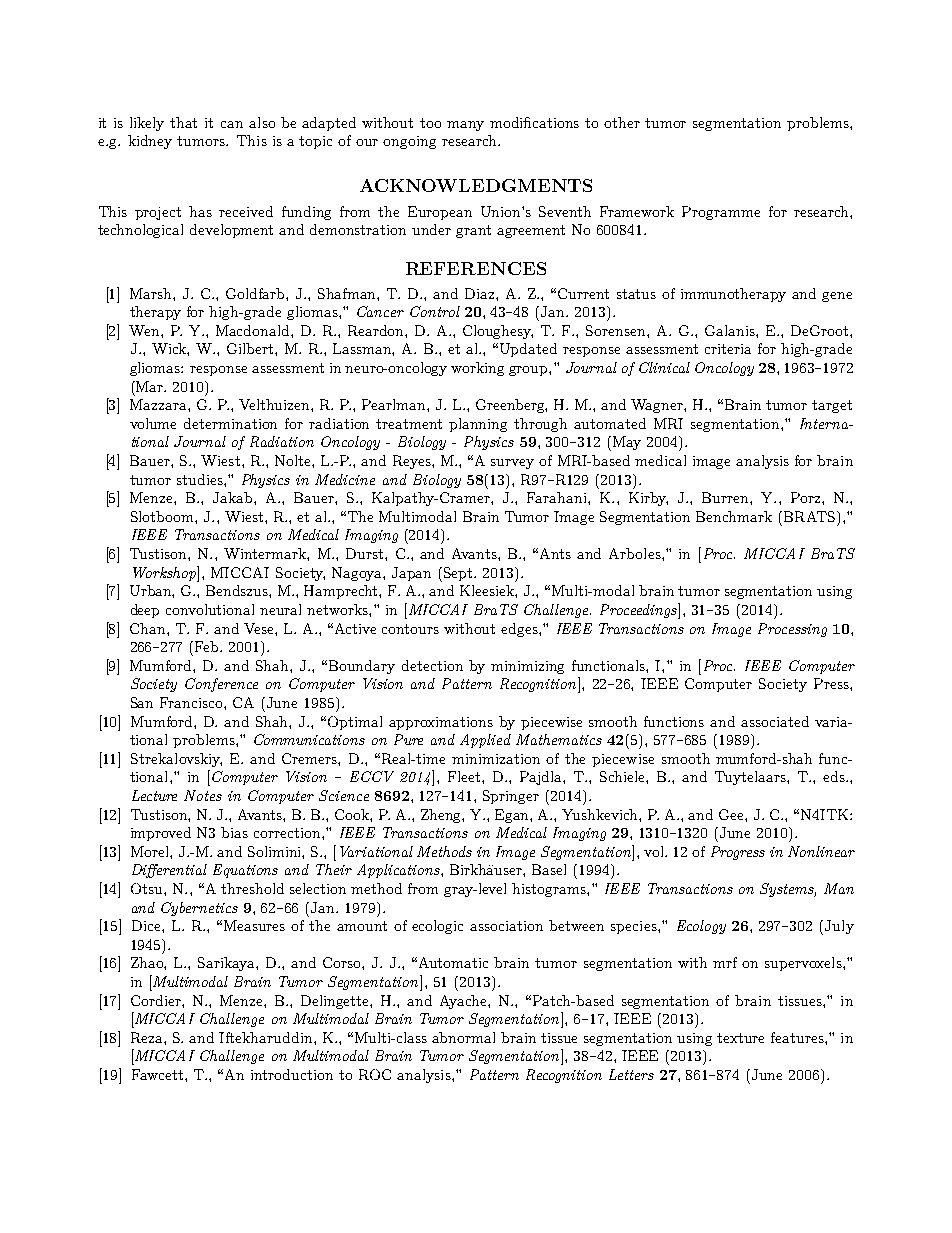  What do you see at coordinates (477, 369) in the image?
I see `working` at bounding box center [477, 369].
